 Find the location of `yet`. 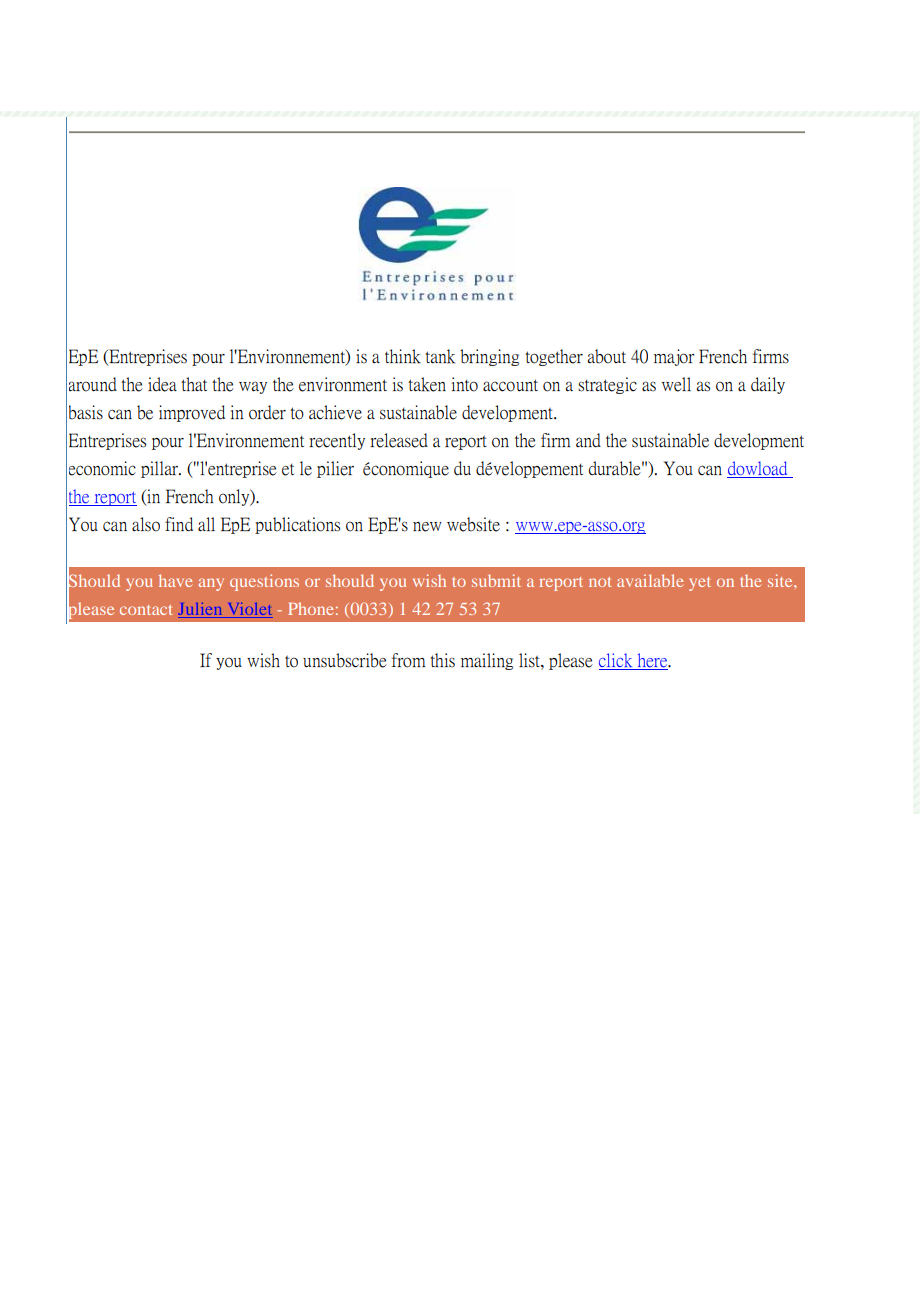

yet is located at coordinates (700, 584).
